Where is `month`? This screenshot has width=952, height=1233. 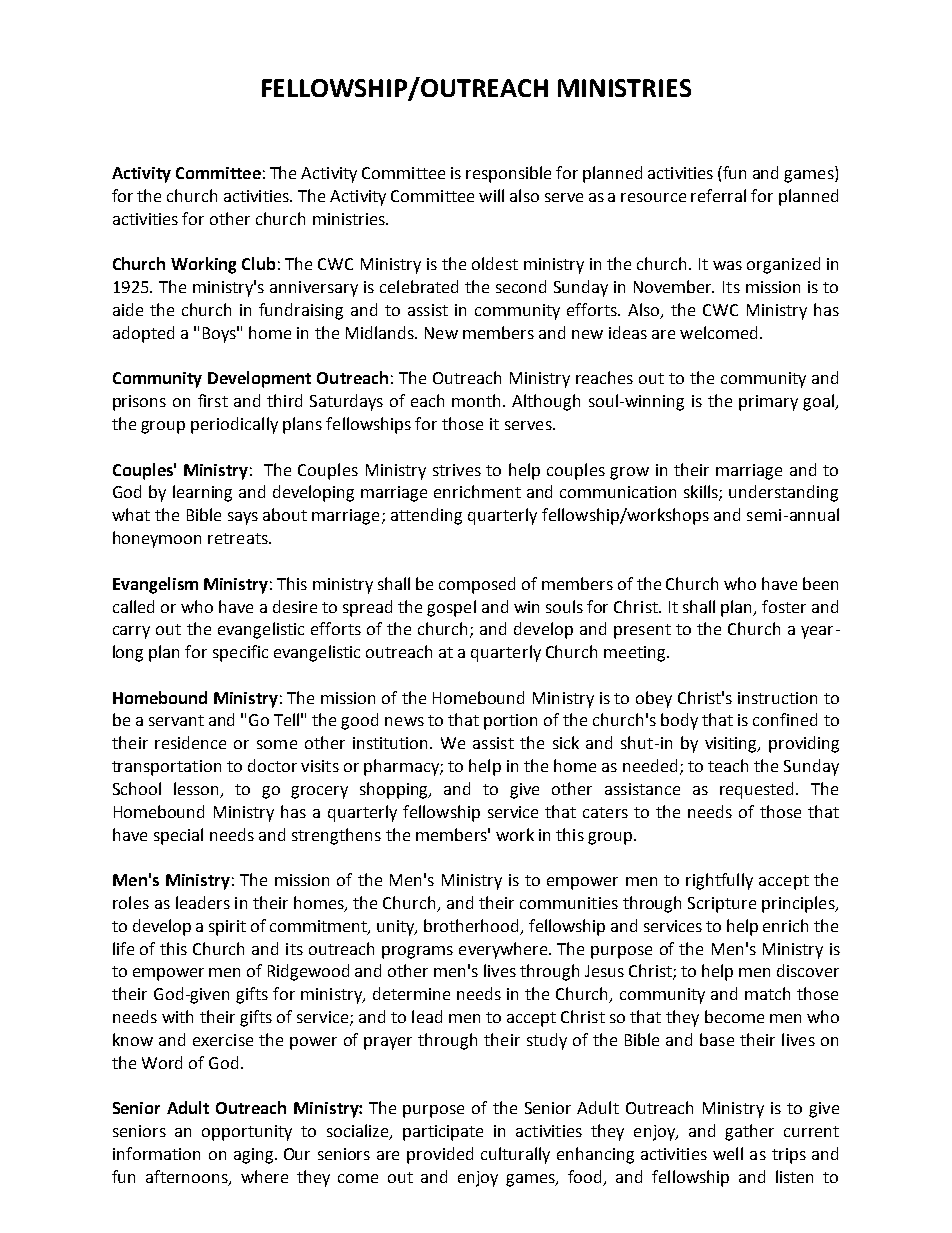 month is located at coordinates (478, 400).
